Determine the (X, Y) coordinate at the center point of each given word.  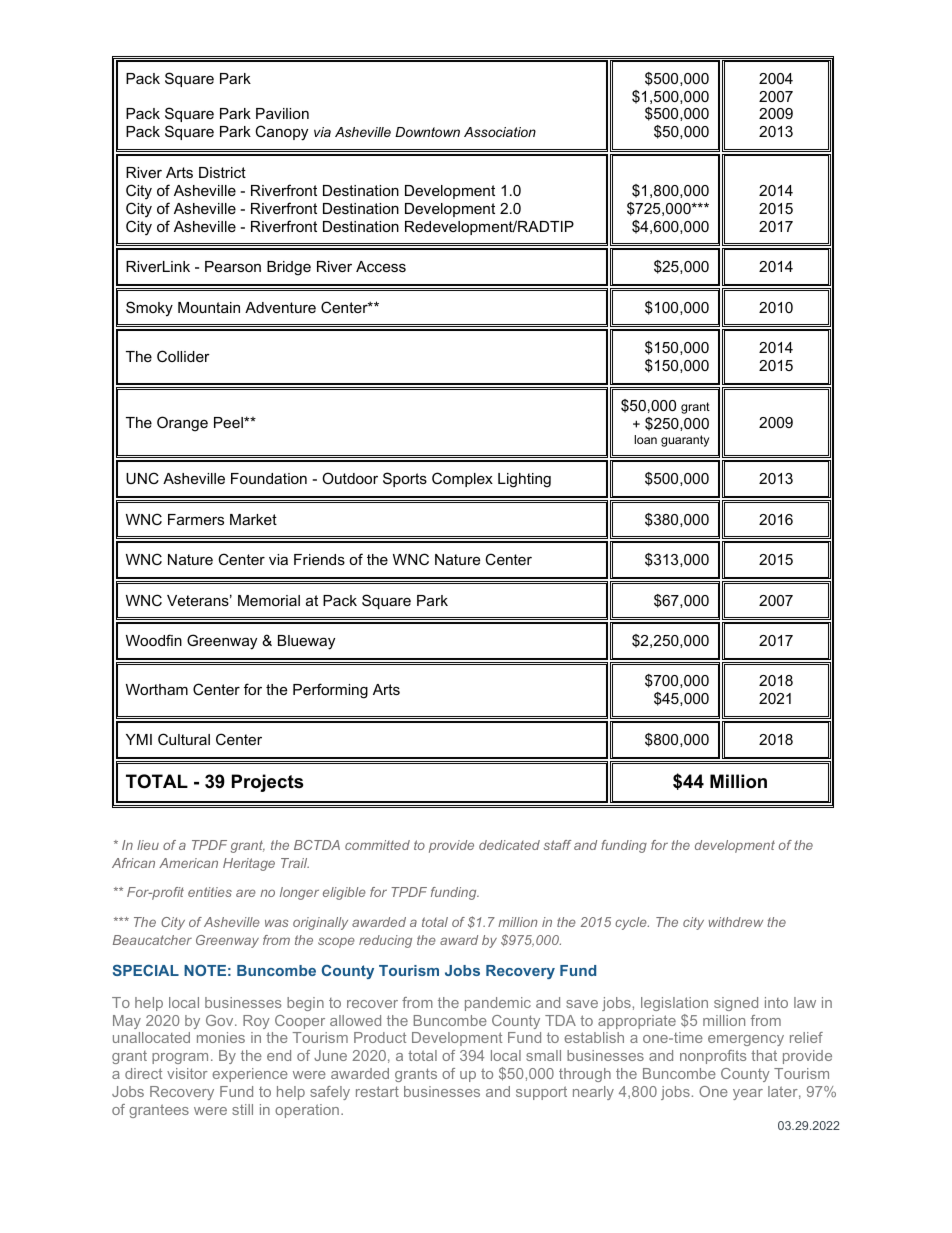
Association (500, 132)
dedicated (509, 845)
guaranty (685, 441)
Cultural (184, 739)
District (222, 172)
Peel (229, 422)
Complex (462, 479)
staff (558, 845)
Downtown (427, 132)
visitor (187, 1073)
